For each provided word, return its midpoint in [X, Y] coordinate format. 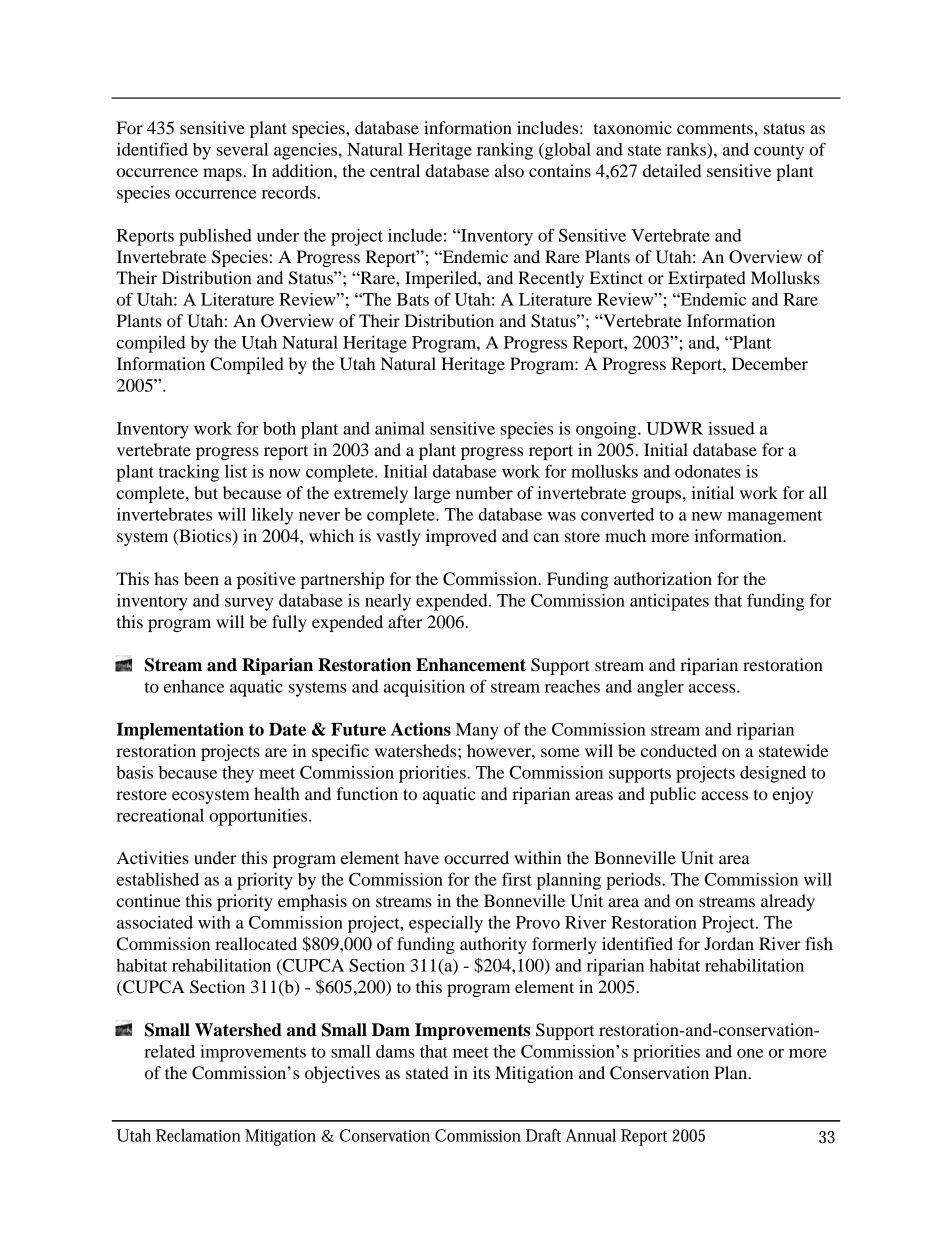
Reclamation [198, 1135]
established [157, 879]
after [405, 621]
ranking [505, 151]
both [279, 428]
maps [223, 174]
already [788, 902]
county [779, 152]
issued [731, 428]
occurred [476, 857]
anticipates [669, 602]
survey [249, 604]
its [481, 1072]
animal [400, 428]
